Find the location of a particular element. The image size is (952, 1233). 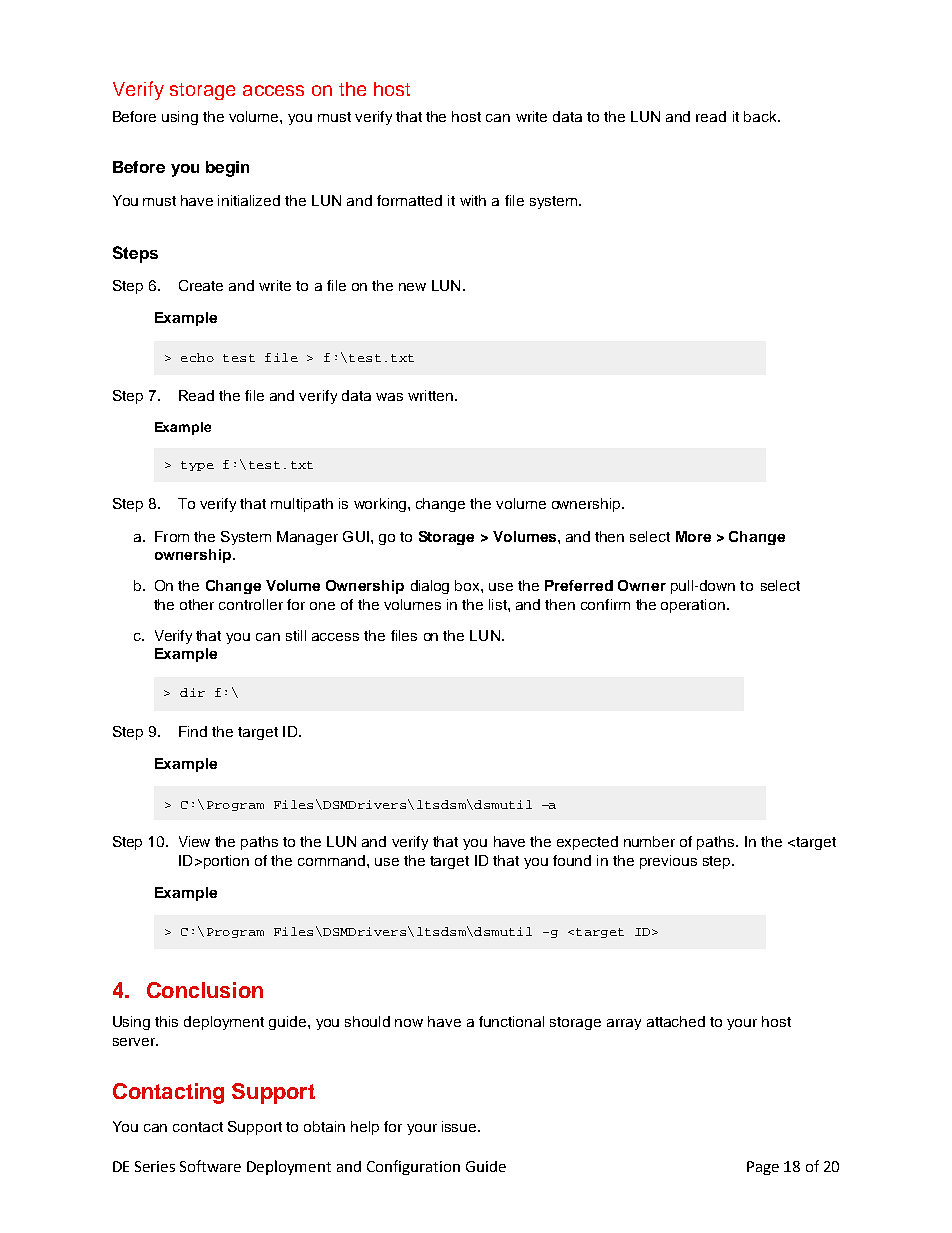

with is located at coordinates (473, 200).
